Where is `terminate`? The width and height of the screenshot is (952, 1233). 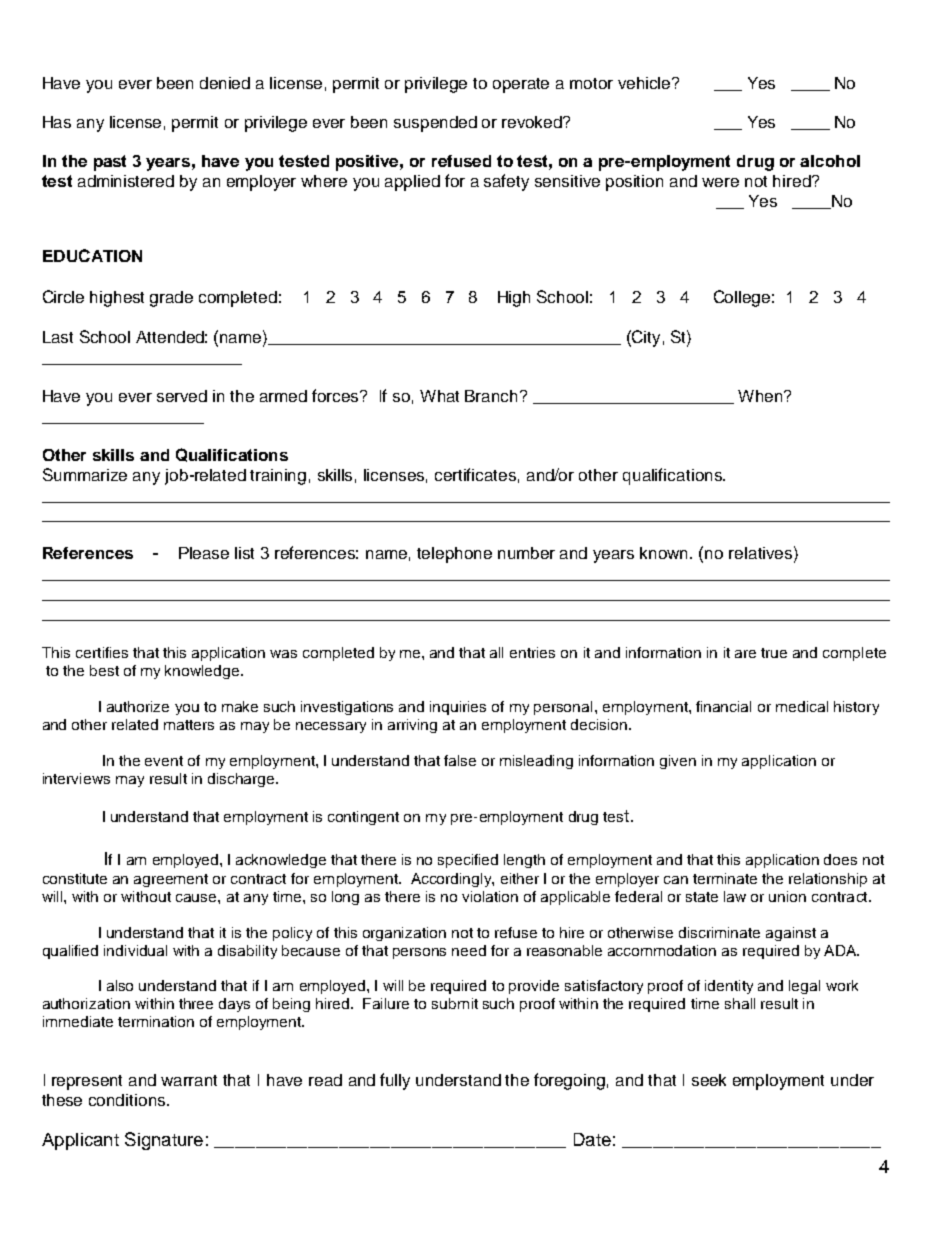 terminate is located at coordinates (725, 878).
